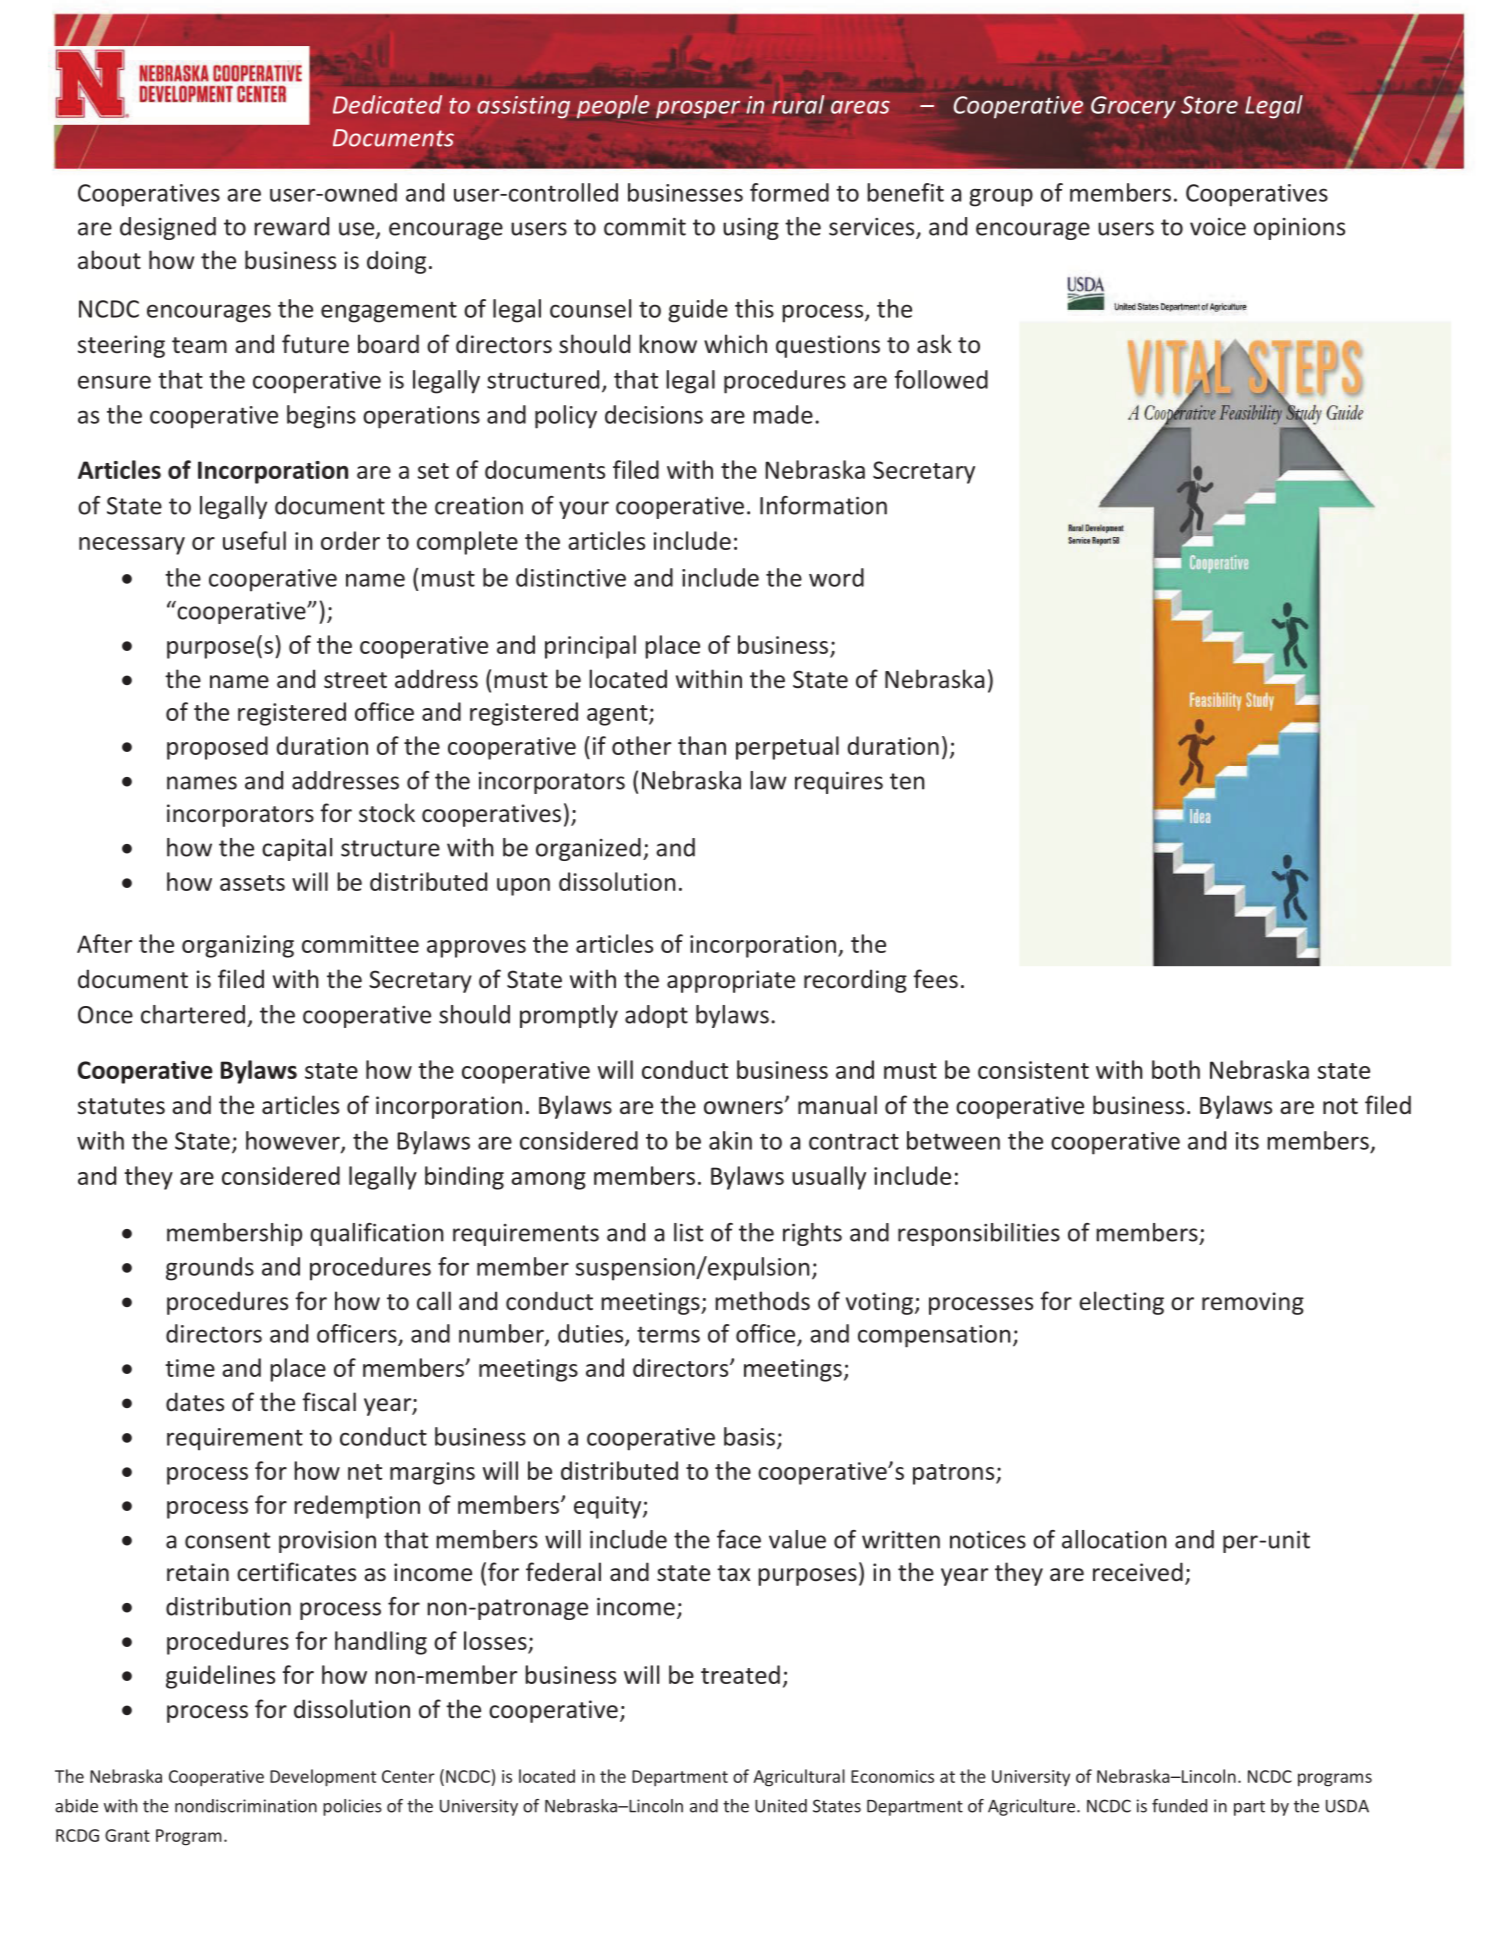 This image has width=1496, height=1936. I want to click on removing, so click(1253, 1303).
